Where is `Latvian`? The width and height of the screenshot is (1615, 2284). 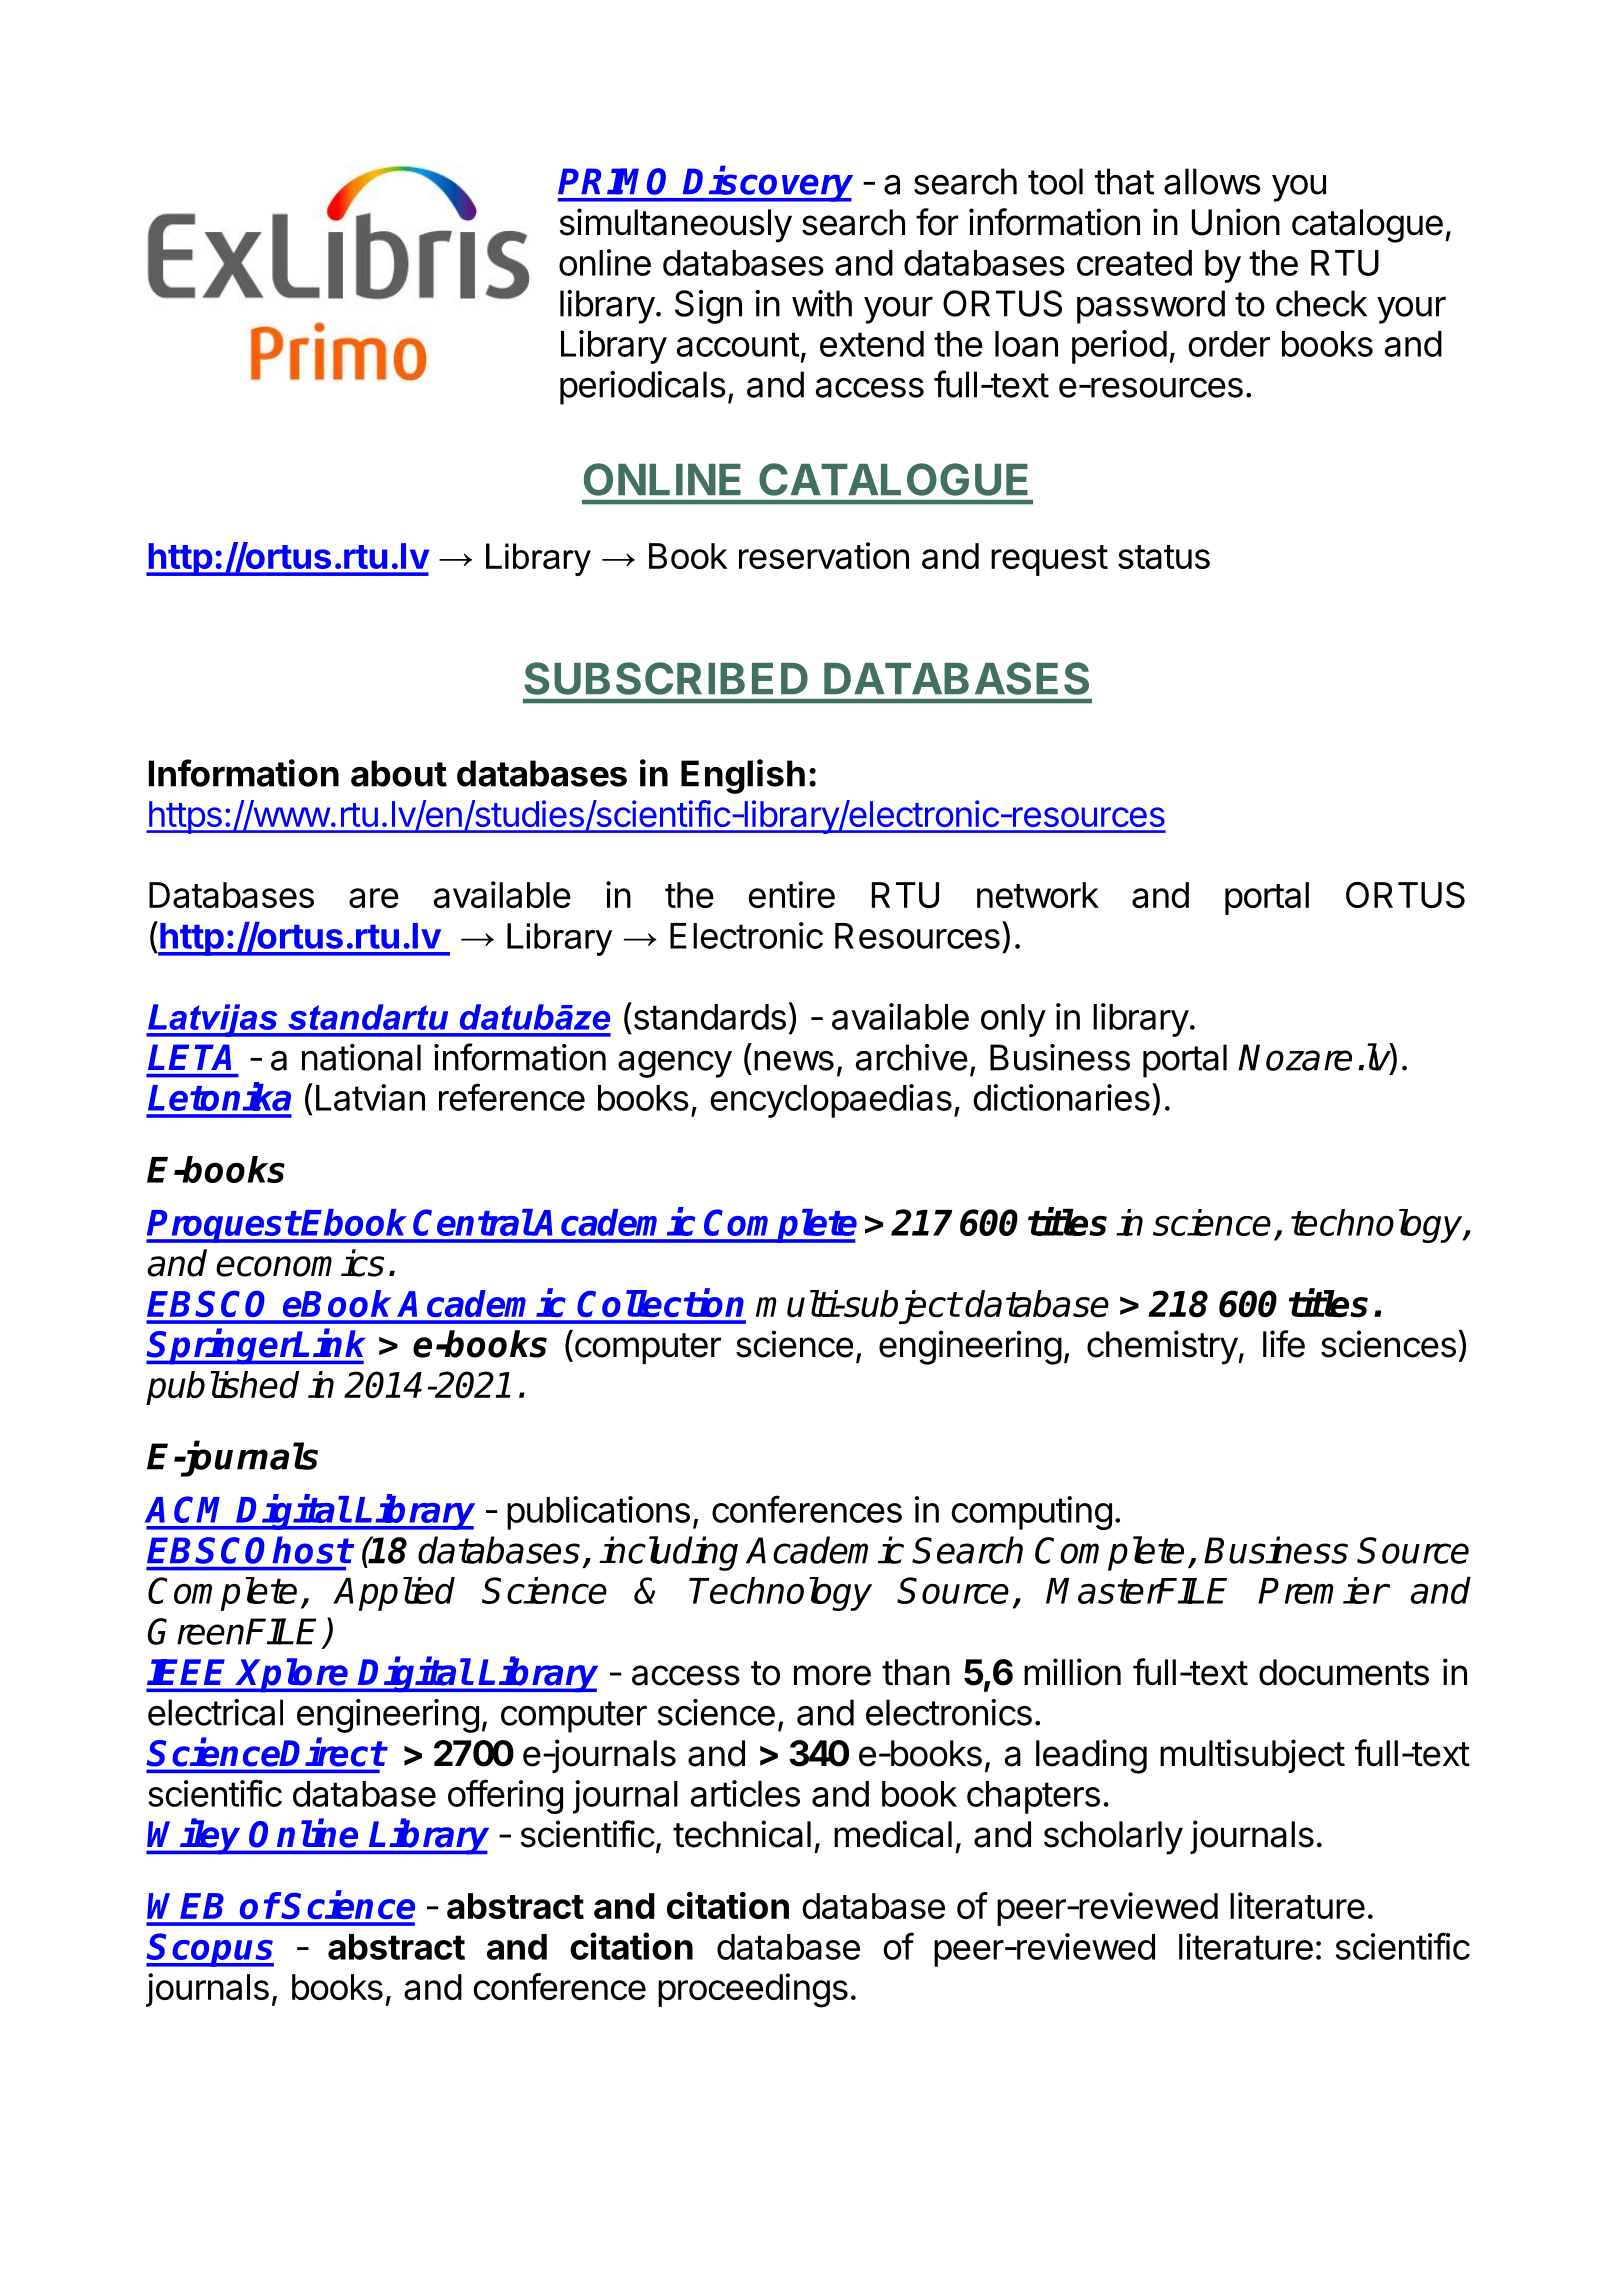 Latvian is located at coordinates (370, 1097).
